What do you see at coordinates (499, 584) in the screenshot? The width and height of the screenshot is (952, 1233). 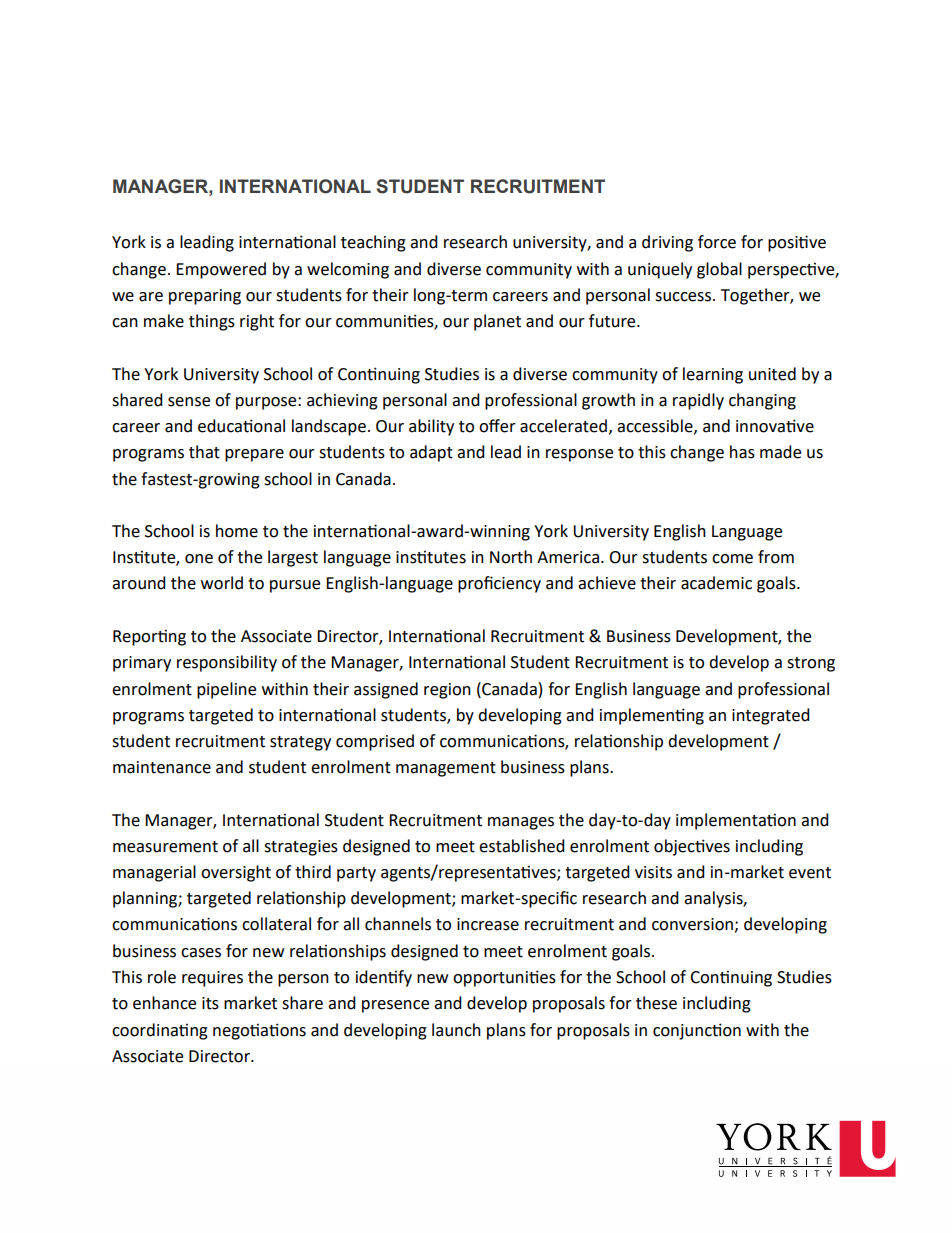 I see `proficiency` at bounding box center [499, 584].
